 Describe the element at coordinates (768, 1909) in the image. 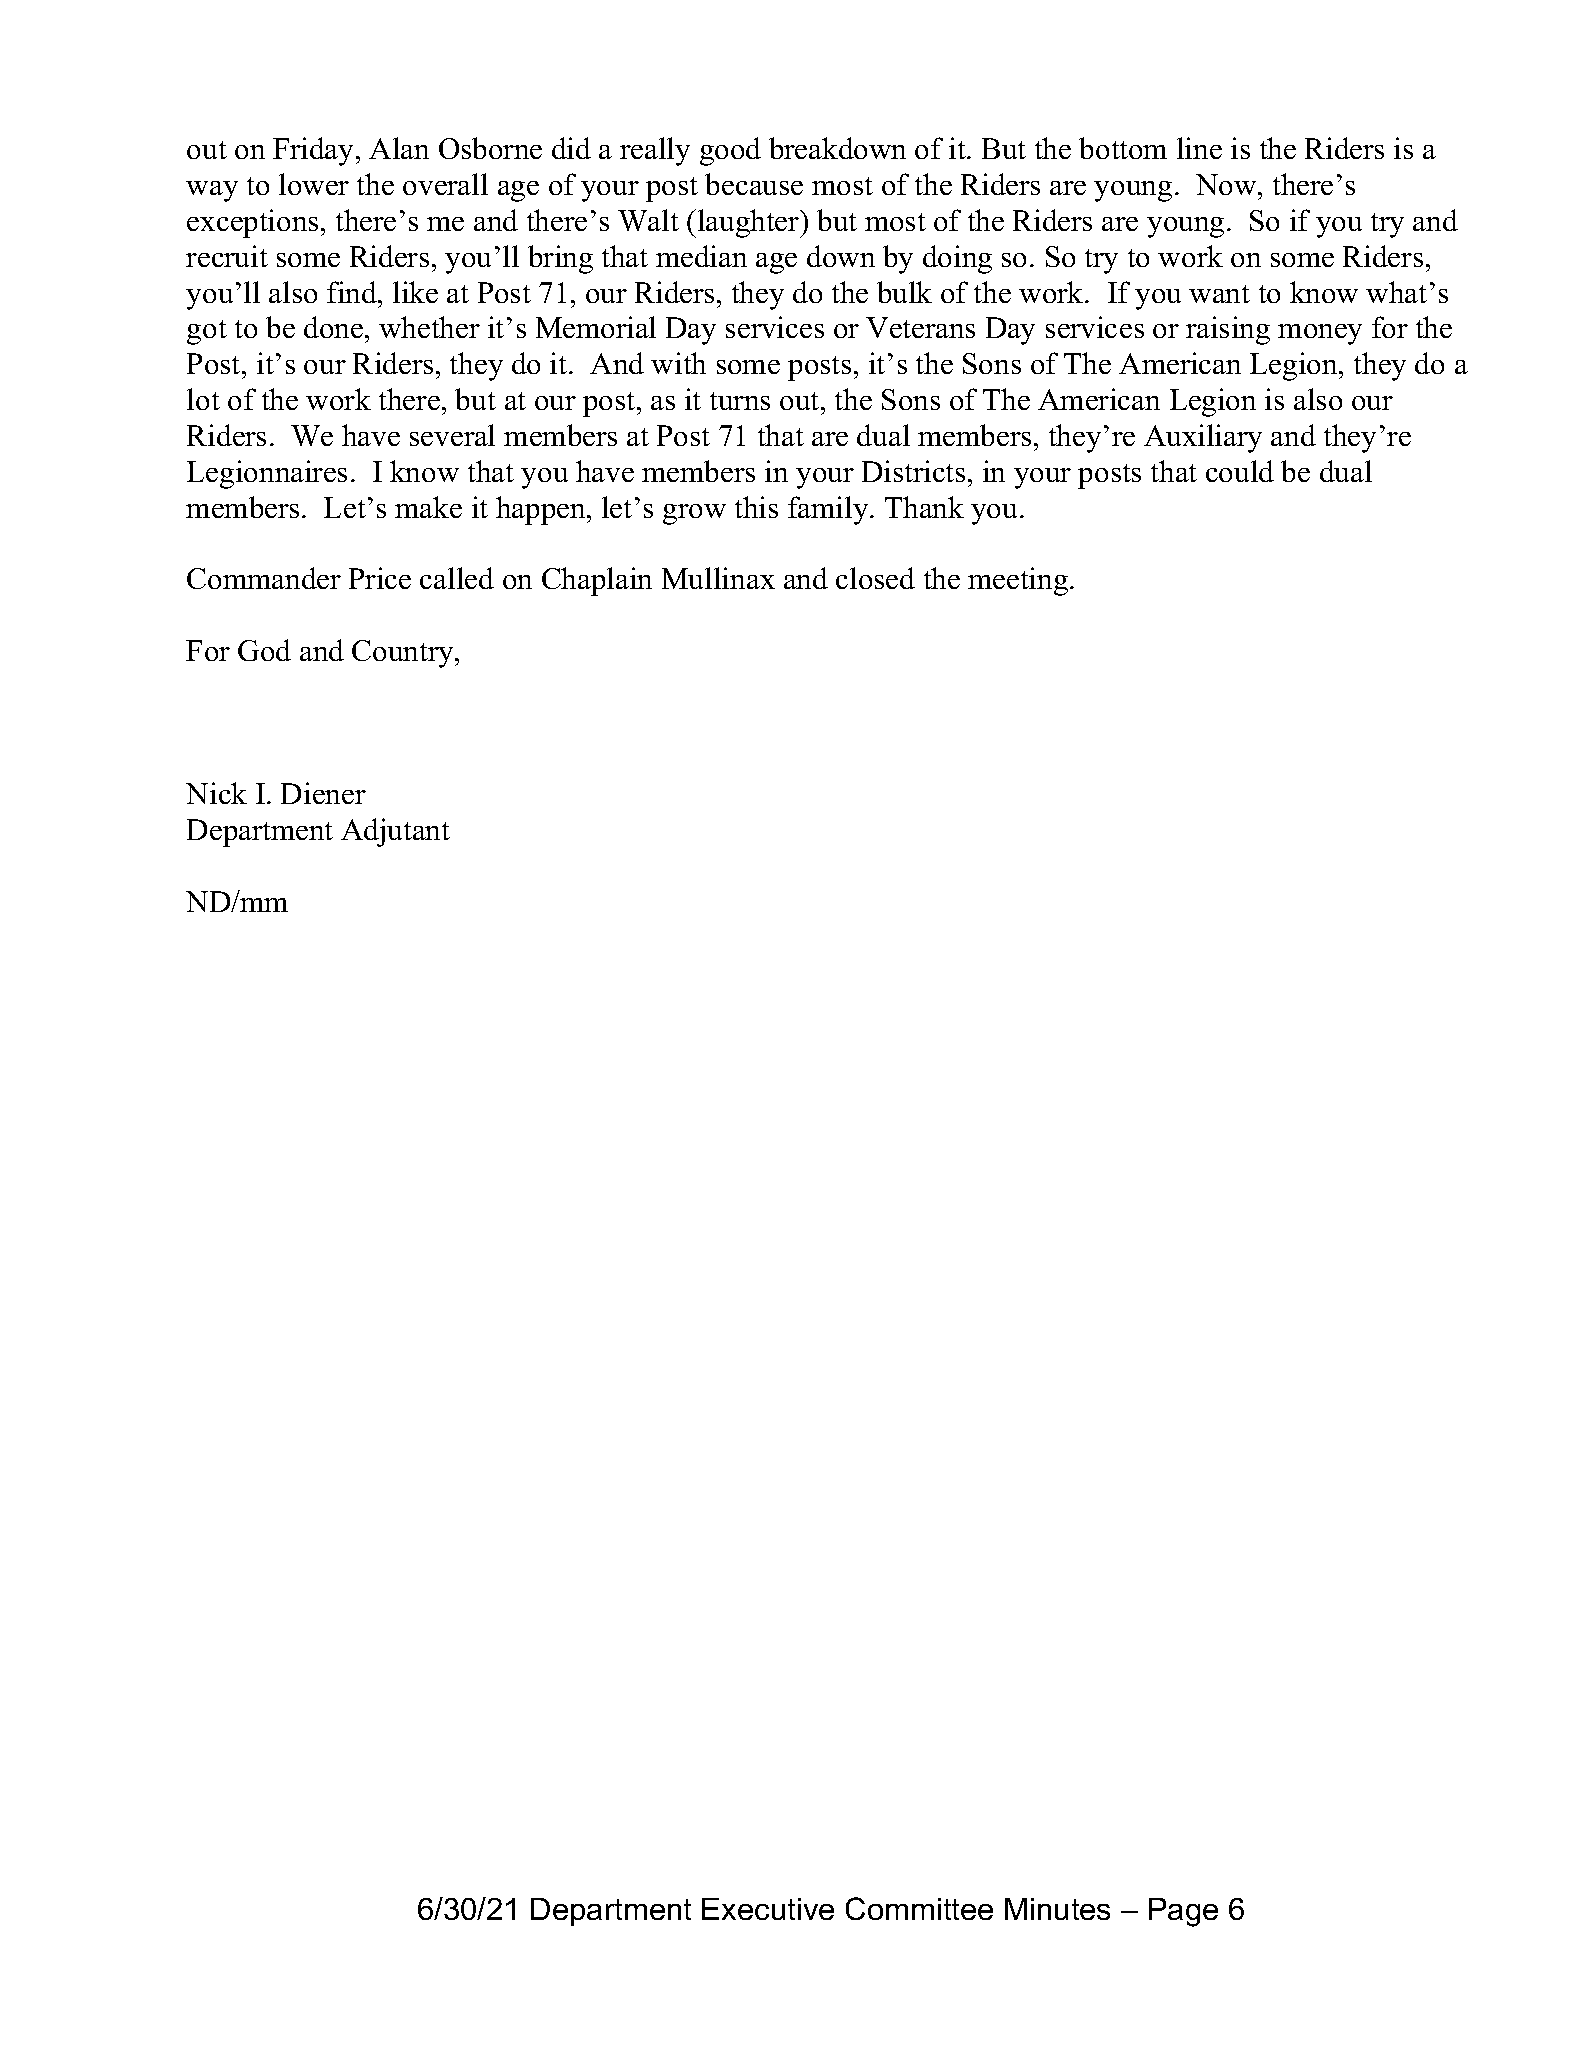

I see `Executive` at that location.
